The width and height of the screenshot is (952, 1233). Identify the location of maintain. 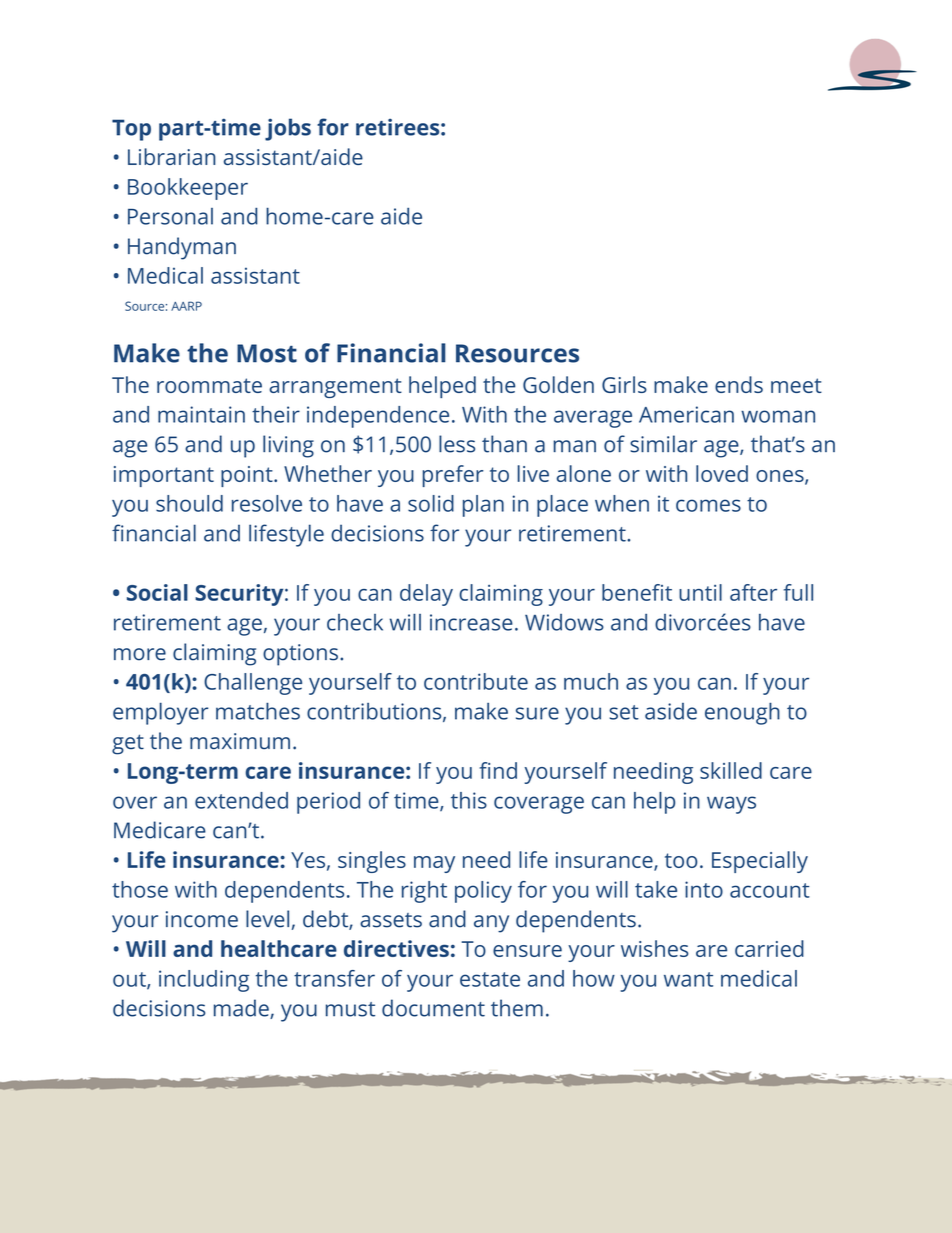
(201, 414).
